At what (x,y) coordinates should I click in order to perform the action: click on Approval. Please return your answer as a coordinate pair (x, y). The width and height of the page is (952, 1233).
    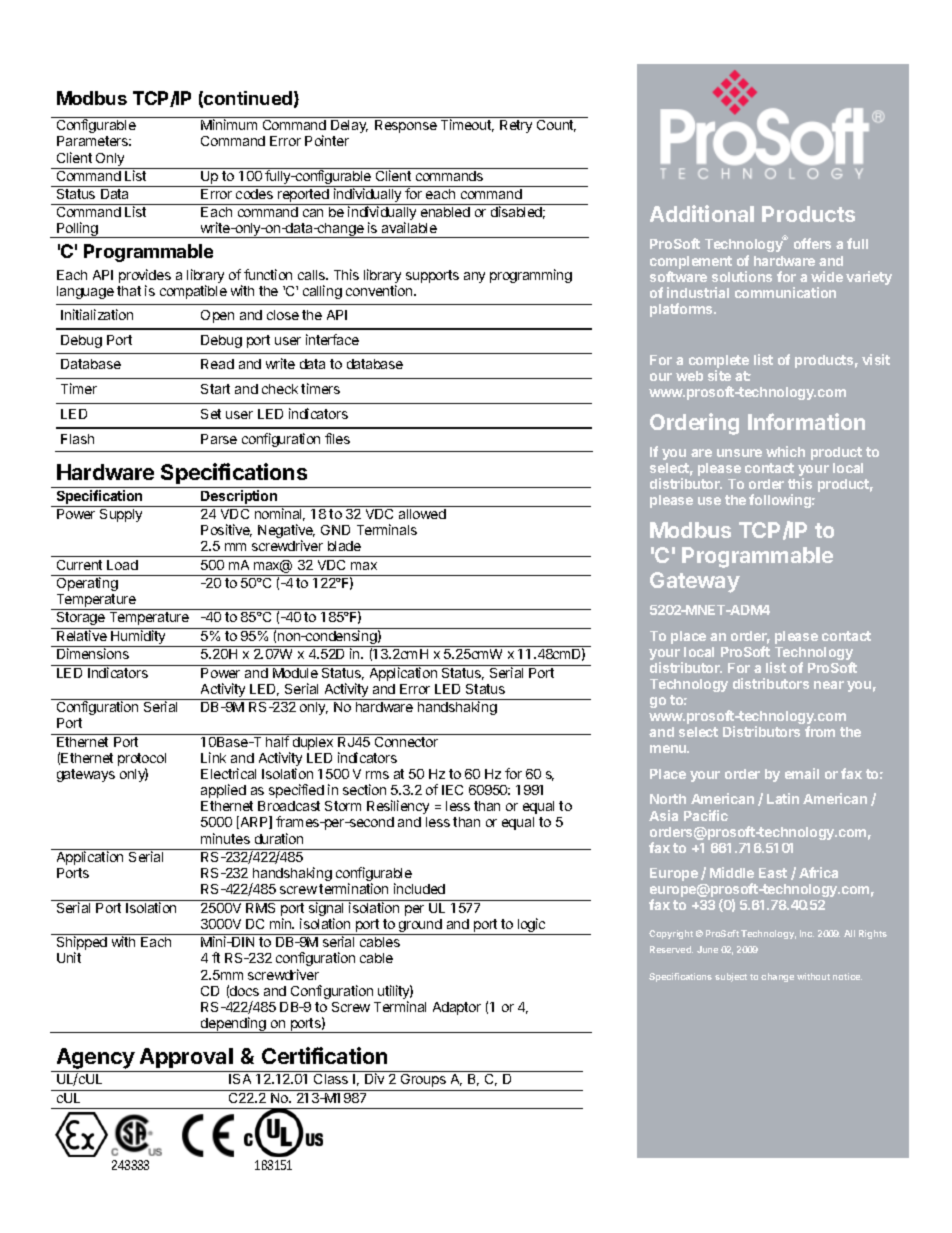
    Looking at the image, I should click on (186, 1058).
